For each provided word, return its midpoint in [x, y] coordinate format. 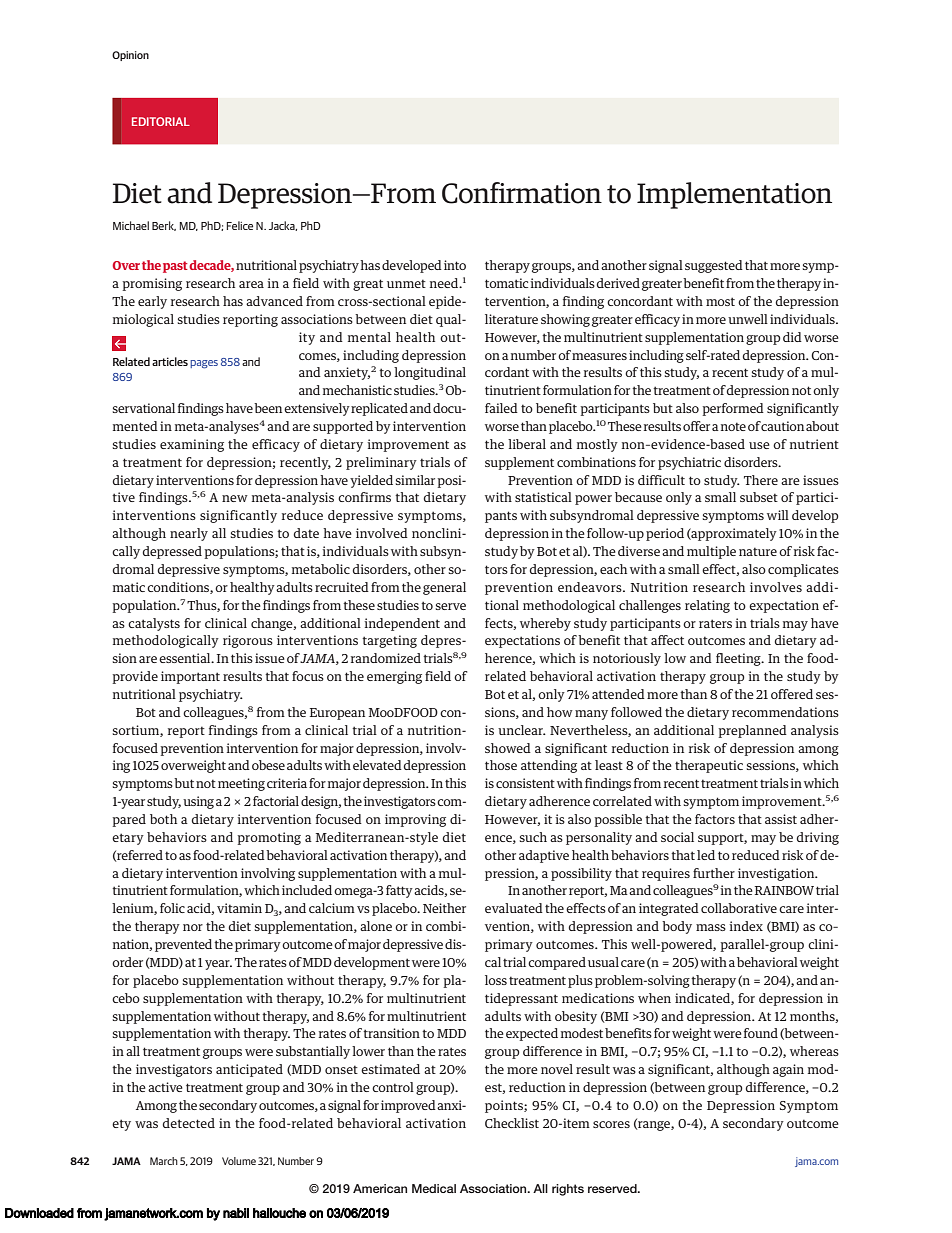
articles [170, 361]
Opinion [130, 56]
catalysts [154, 624]
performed [733, 409]
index [746, 926]
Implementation [734, 195]
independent [402, 624]
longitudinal [430, 373]
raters [715, 623]
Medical [434, 1188]
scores [611, 1124]
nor [193, 927]
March [164, 1161]
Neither [444, 908]
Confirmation [522, 193]
